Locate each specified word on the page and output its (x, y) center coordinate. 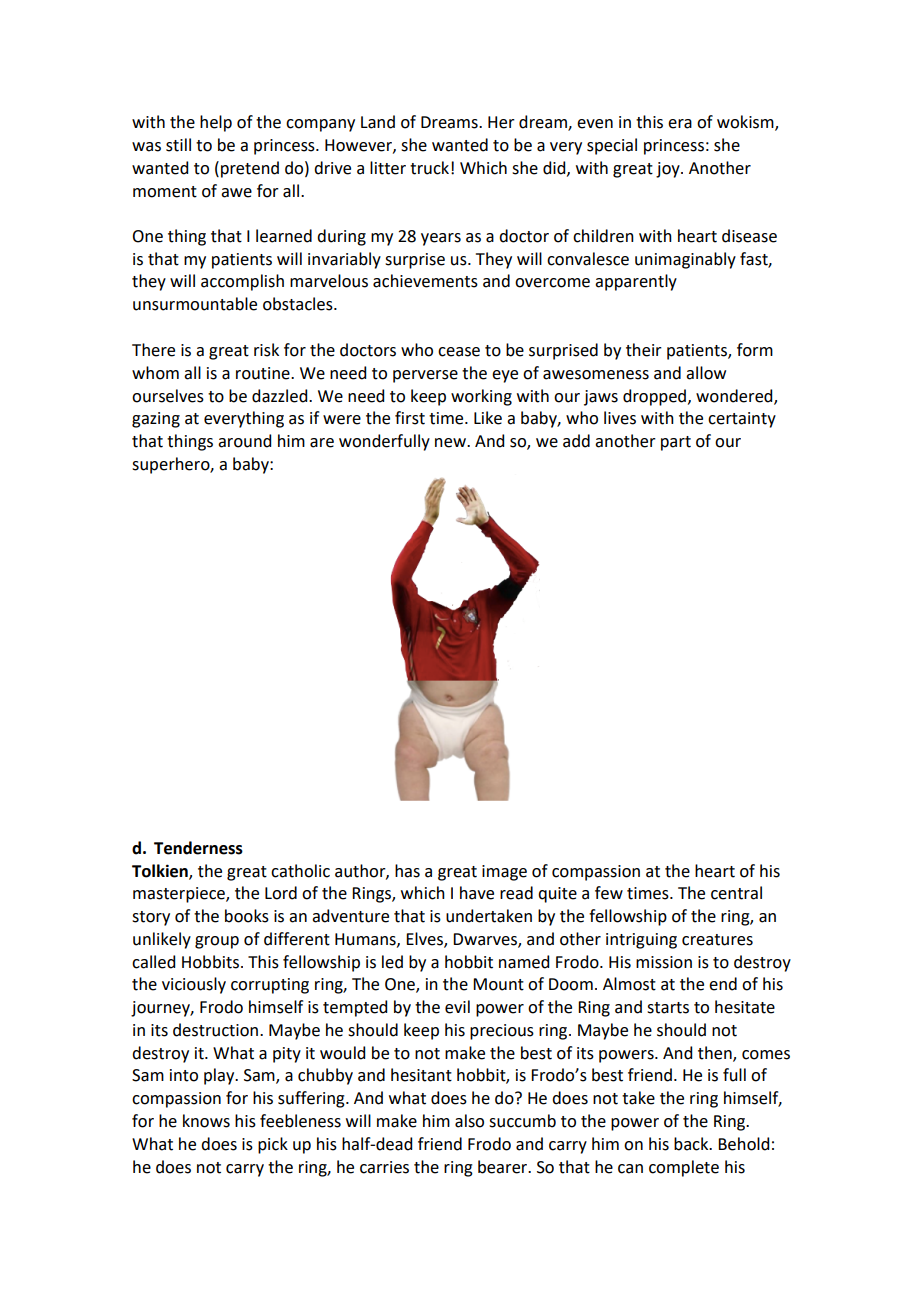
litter (388, 168)
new (451, 443)
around (244, 441)
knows (206, 1121)
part (676, 443)
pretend (250, 169)
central (736, 893)
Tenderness (198, 848)
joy (669, 170)
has (407, 871)
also (469, 1121)
